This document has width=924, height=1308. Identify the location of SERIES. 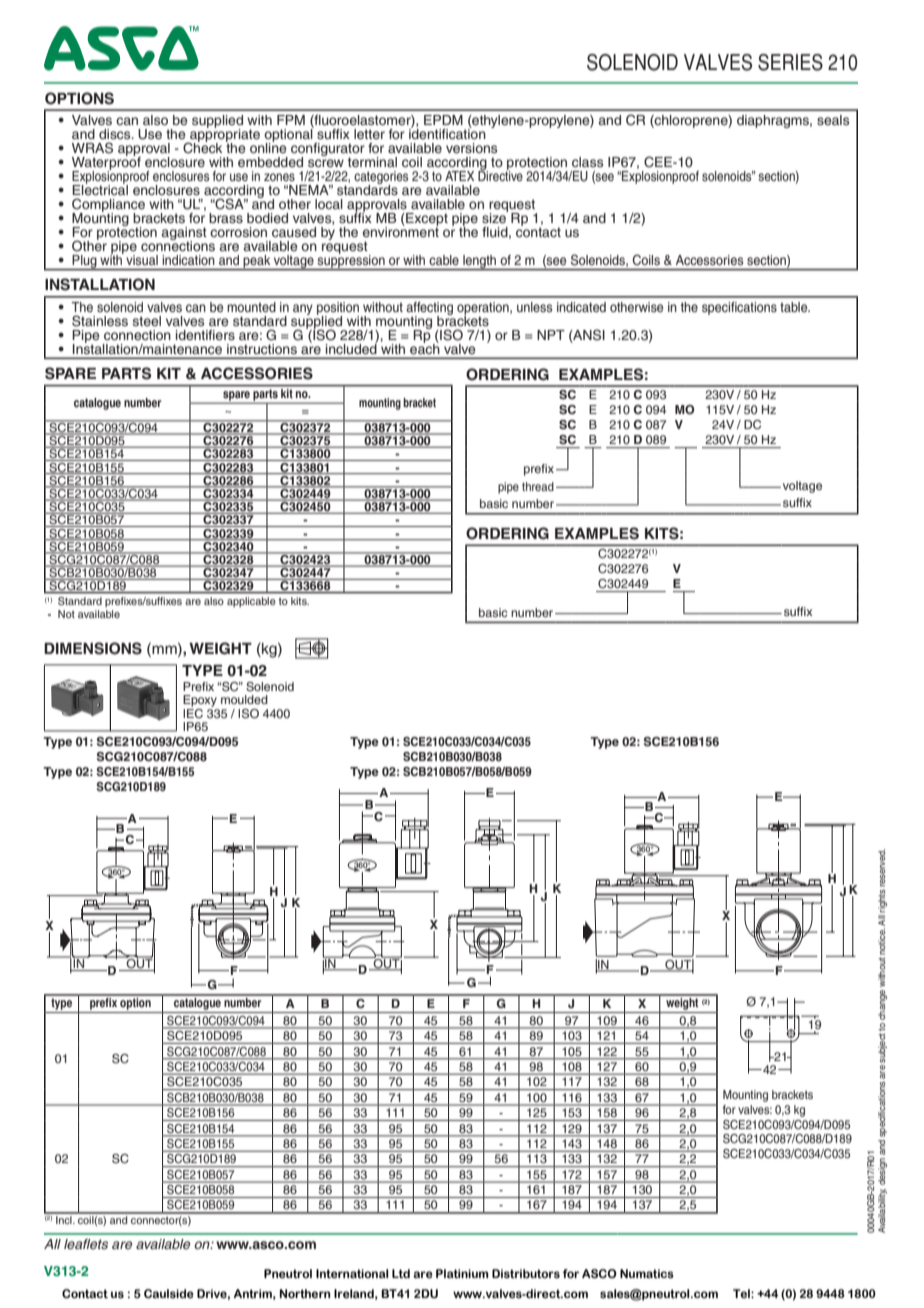
(790, 62).
